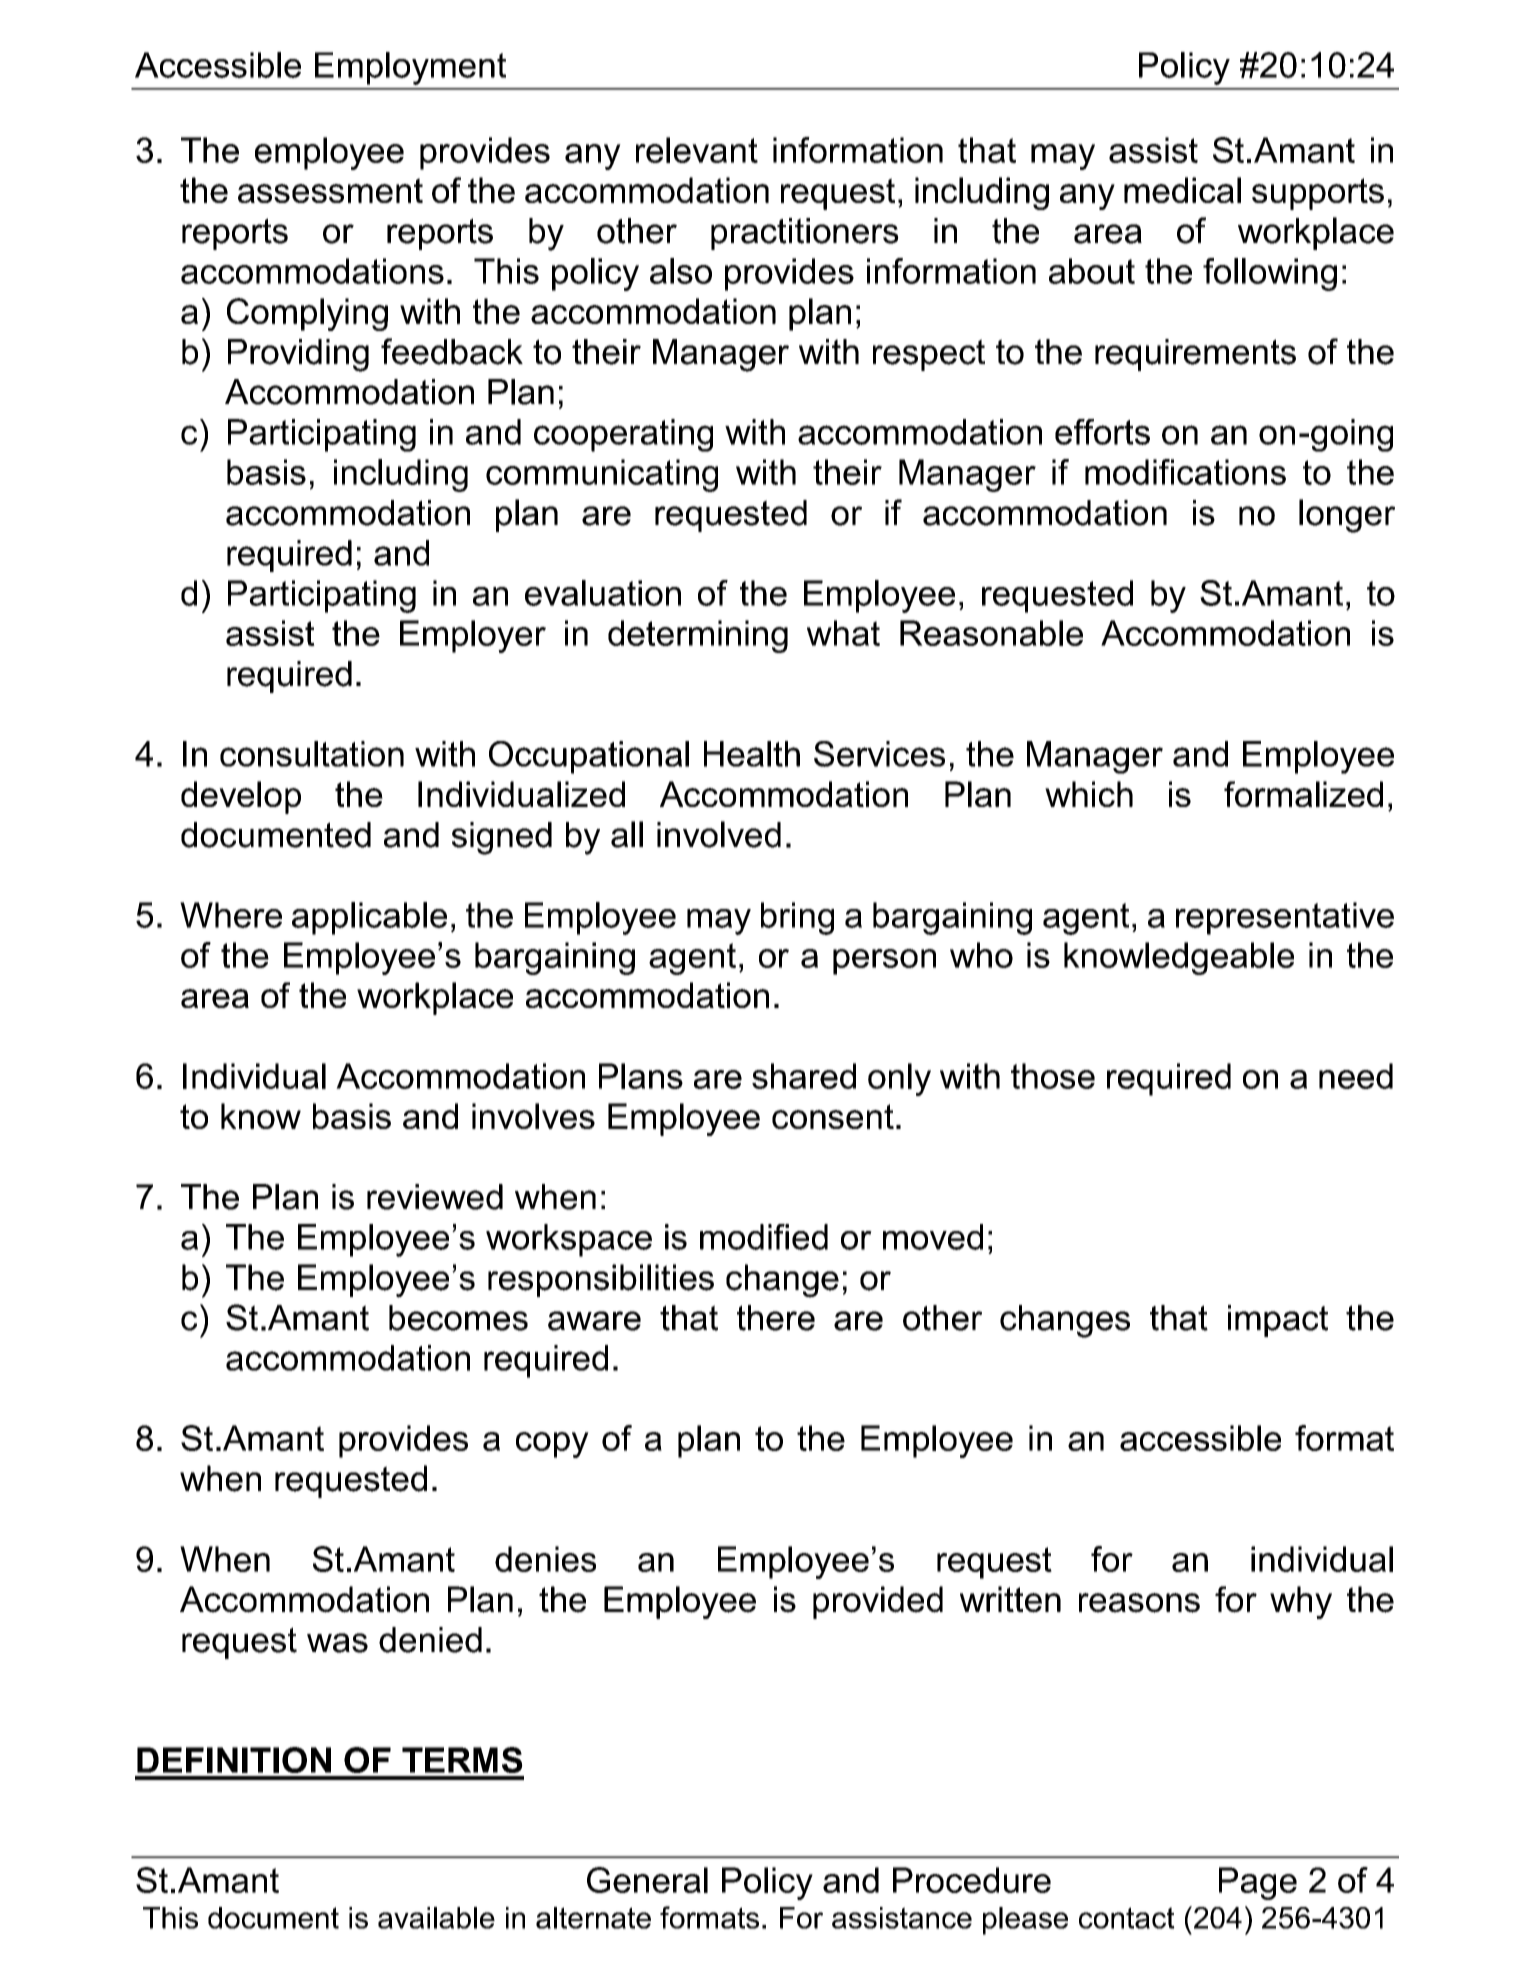  What do you see at coordinates (410, 68) in the screenshot?
I see `Employment` at bounding box center [410, 68].
